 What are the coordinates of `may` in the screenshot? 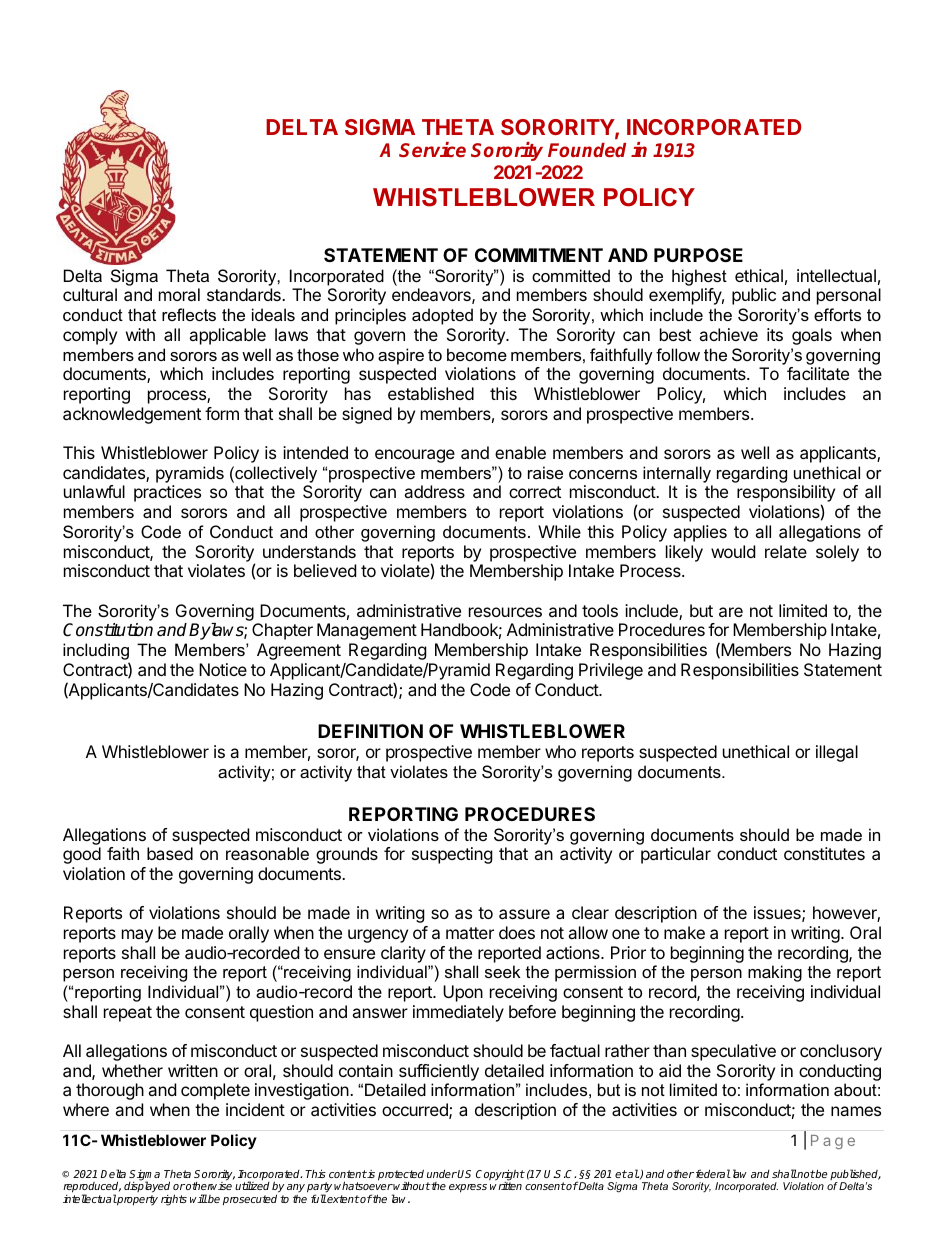 It's located at (137, 936).
